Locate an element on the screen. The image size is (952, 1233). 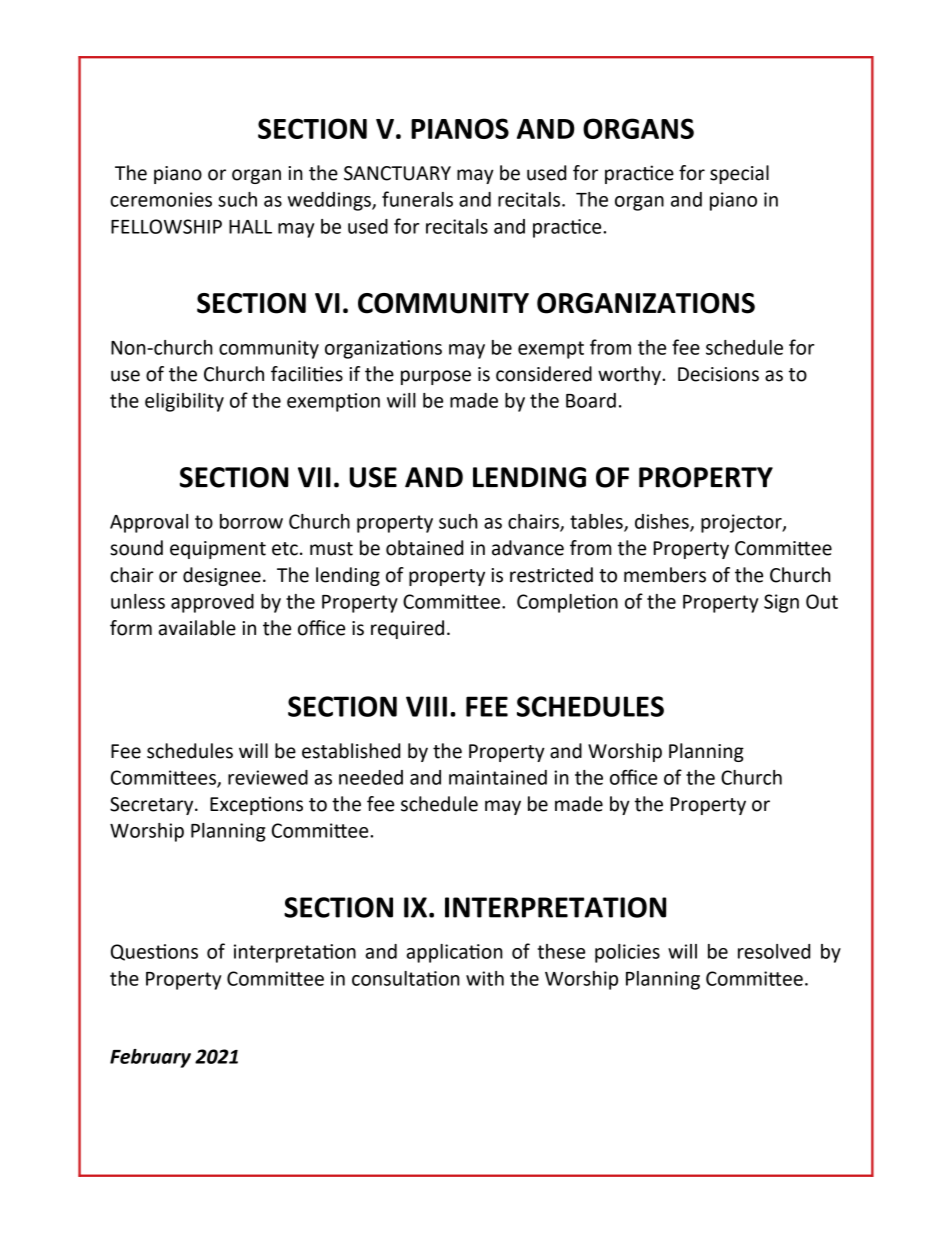
borrow is located at coordinates (251, 521).
